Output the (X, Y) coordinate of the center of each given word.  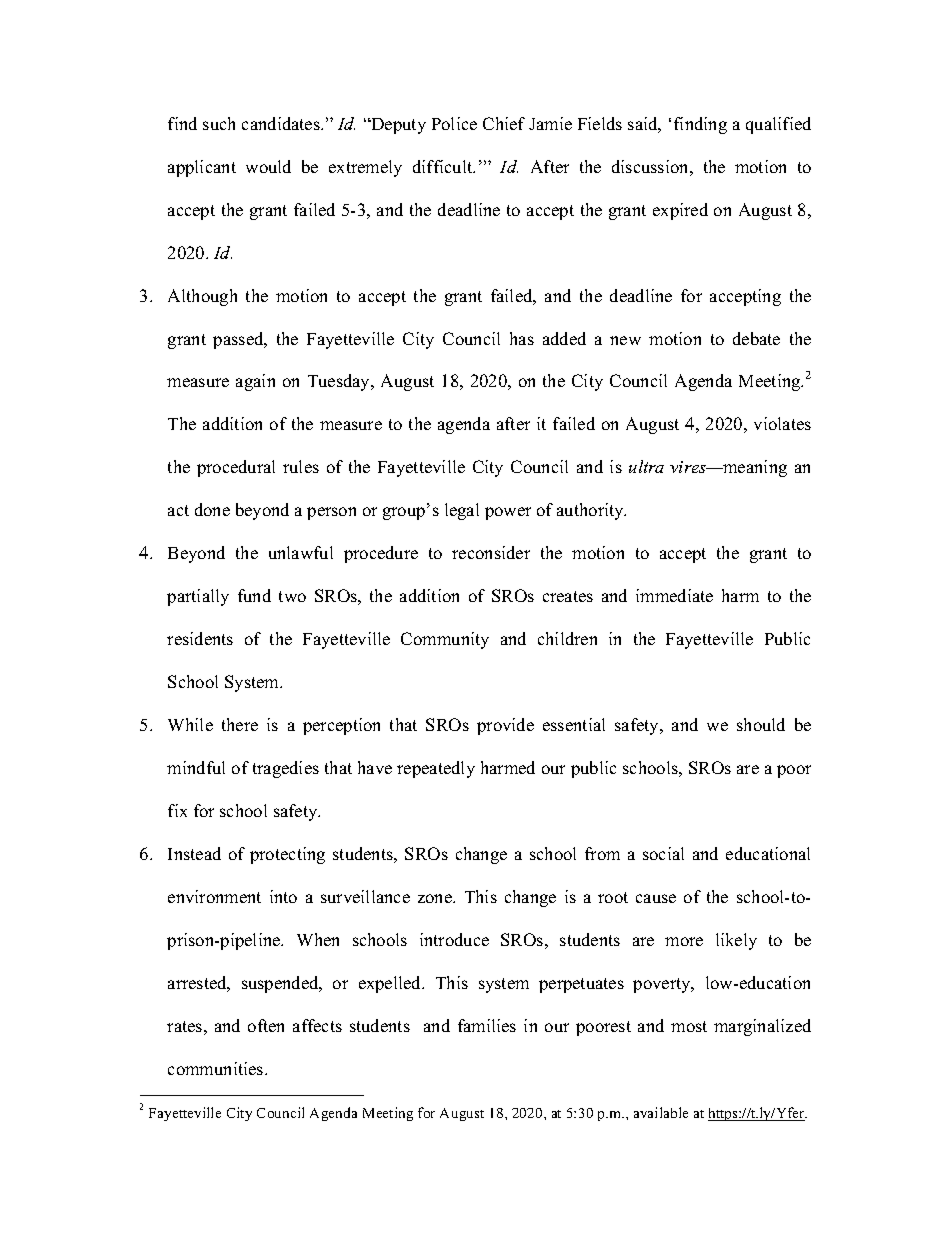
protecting (287, 855)
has (522, 338)
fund (254, 595)
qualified (778, 125)
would (268, 166)
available (661, 1112)
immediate (674, 595)
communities (217, 1068)
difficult (444, 166)
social (663, 853)
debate (756, 338)
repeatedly (436, 769)
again (255, 382)
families (487, 1025)
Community (445, 640)
